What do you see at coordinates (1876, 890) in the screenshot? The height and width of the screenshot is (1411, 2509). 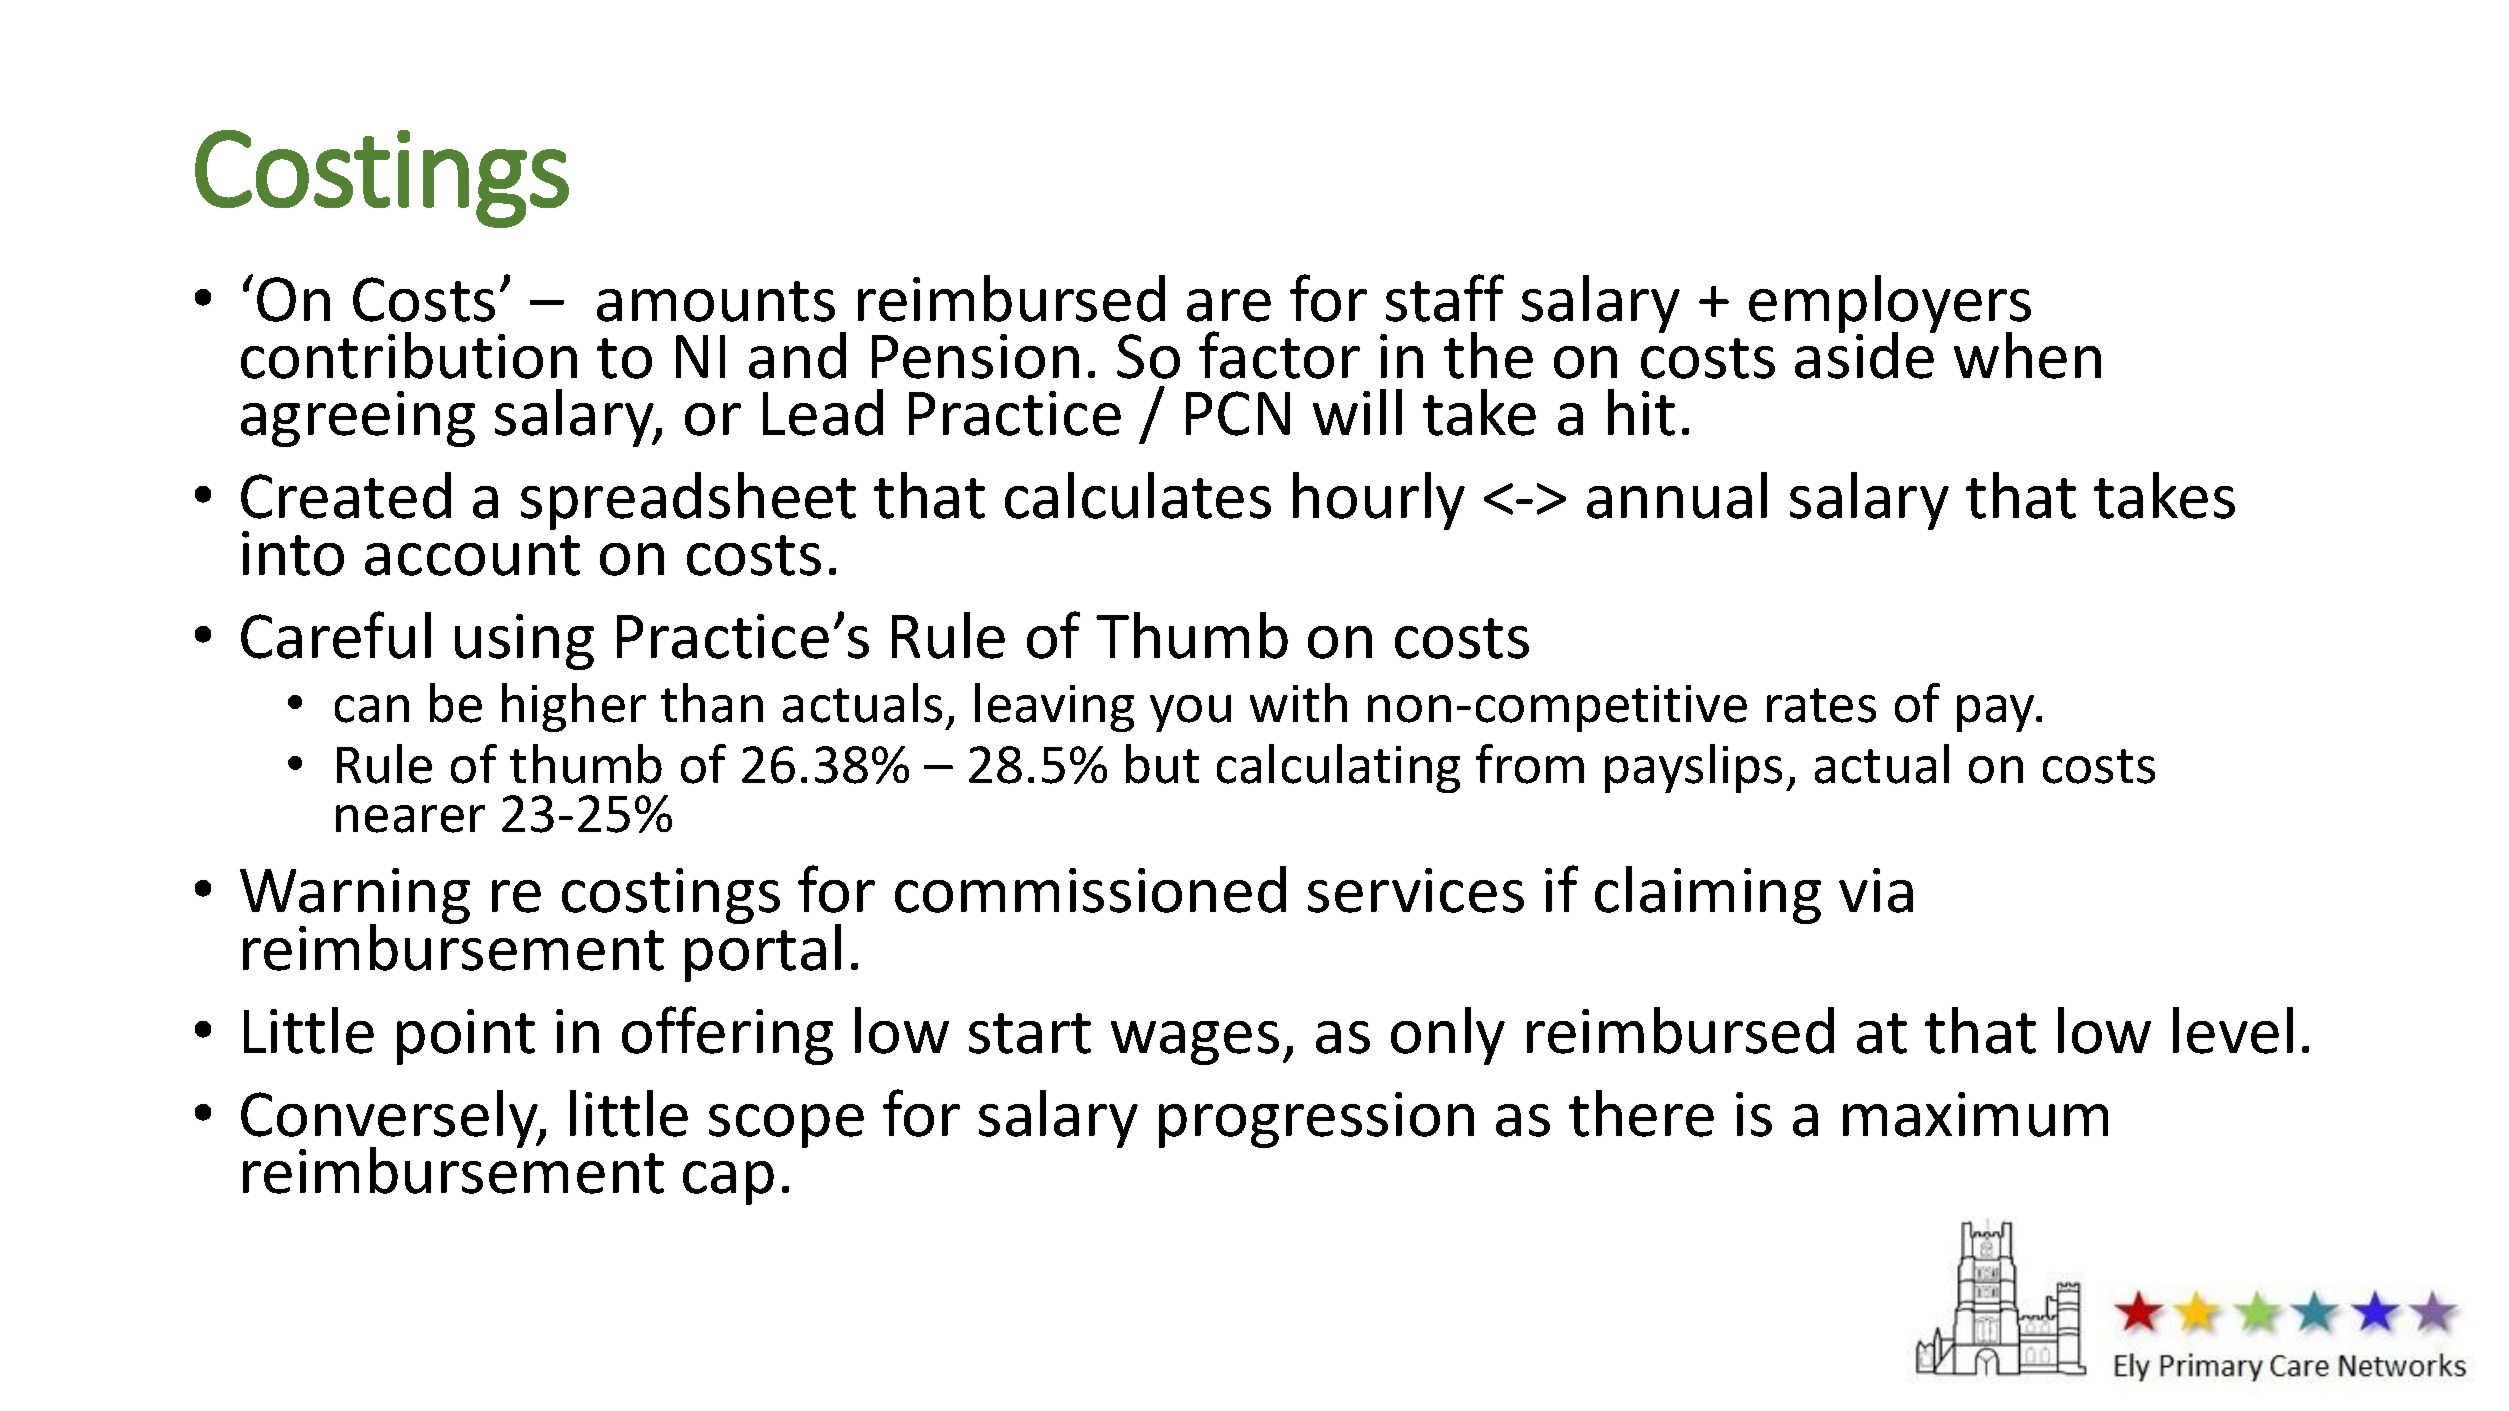 I see `via` at bounding box center [1876, 890].
